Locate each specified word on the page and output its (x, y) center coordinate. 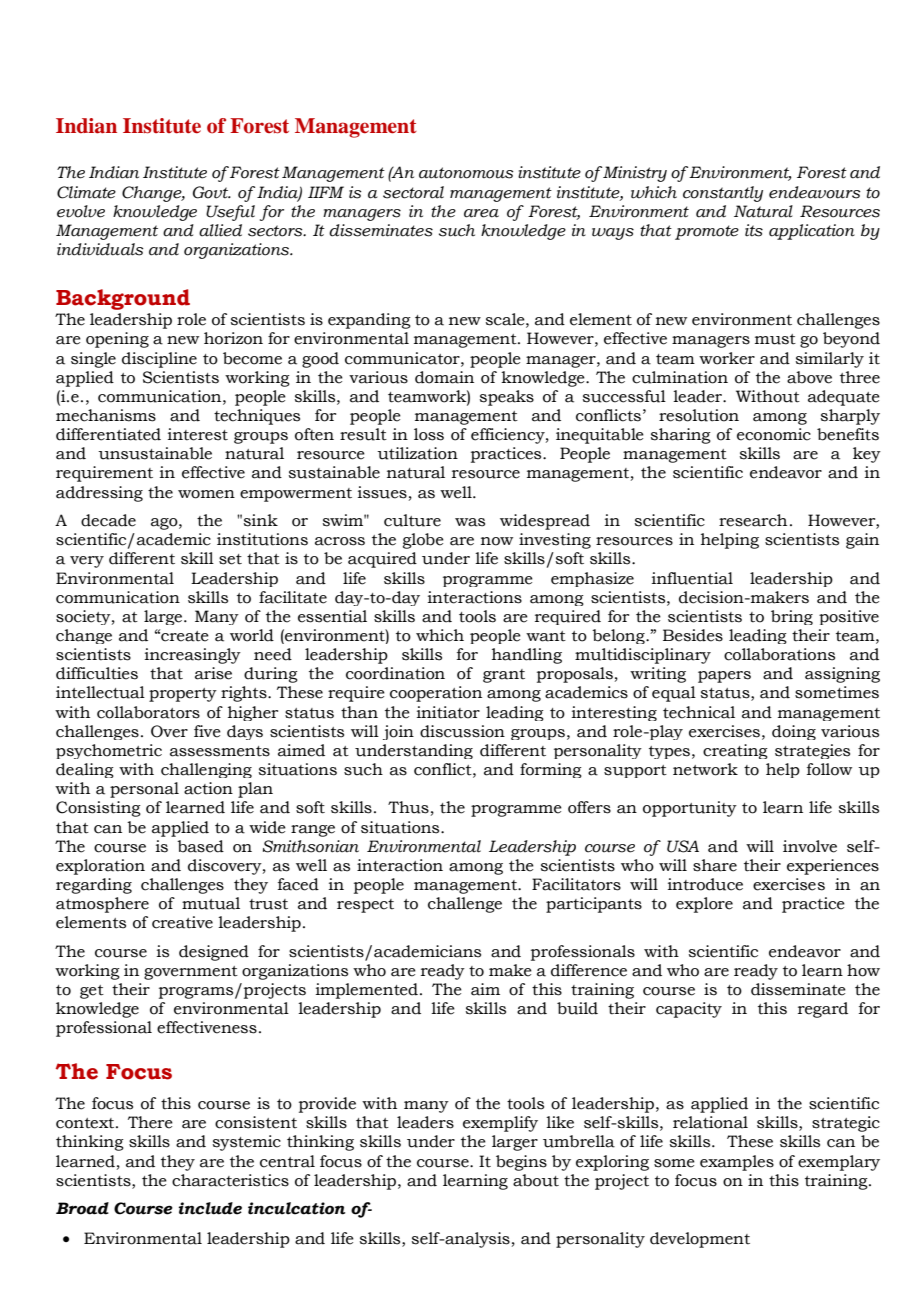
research (753, 520)
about (536, 1180)
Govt (212, 192)
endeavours (815, 192)
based (200, 846)
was (470, 522)
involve (810, 846)
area (481, 213)
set (230, 559)
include (210, 1208)
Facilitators (576, 884)
